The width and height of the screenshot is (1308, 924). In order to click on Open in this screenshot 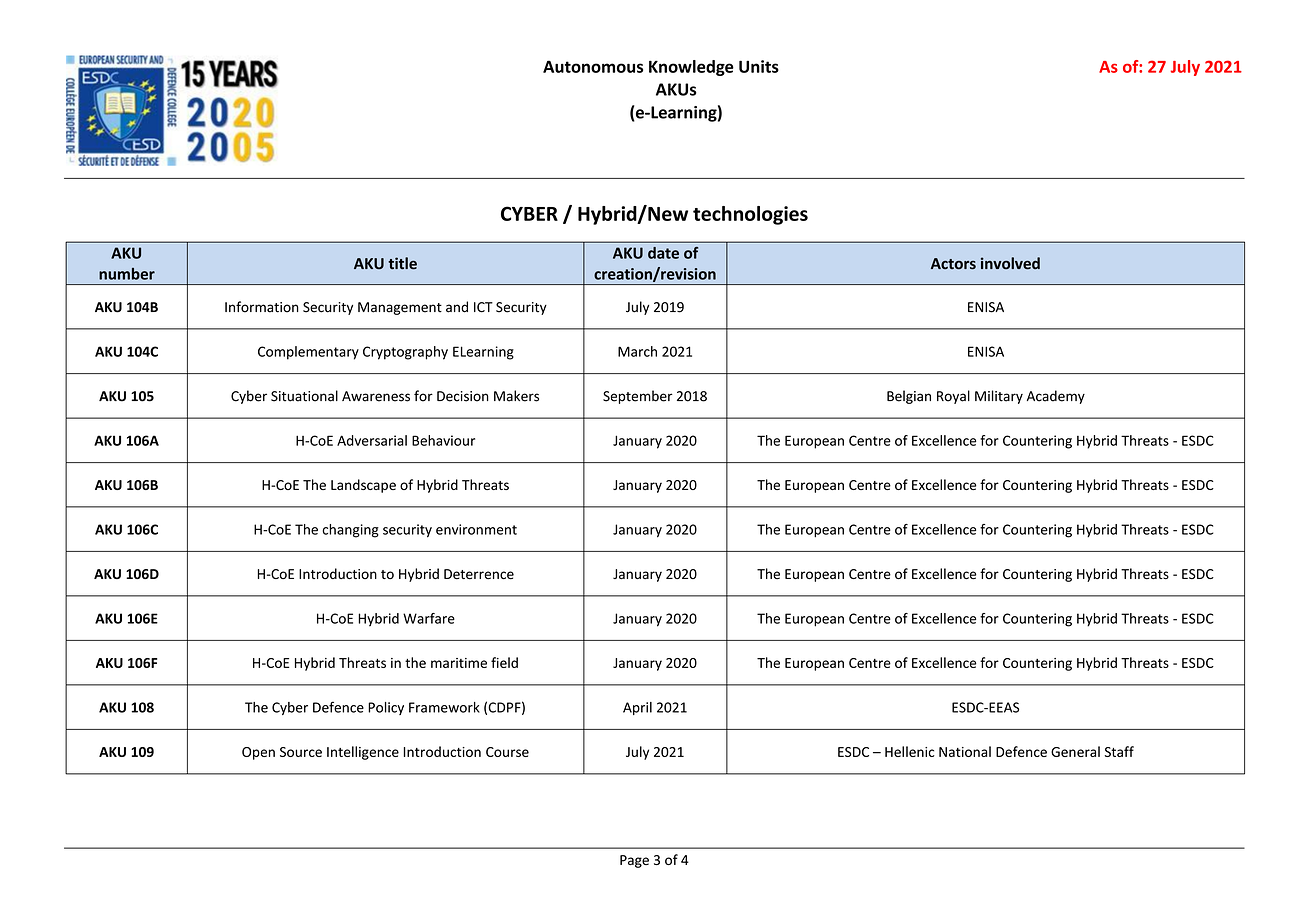, I will do `click(258, 753)`.
